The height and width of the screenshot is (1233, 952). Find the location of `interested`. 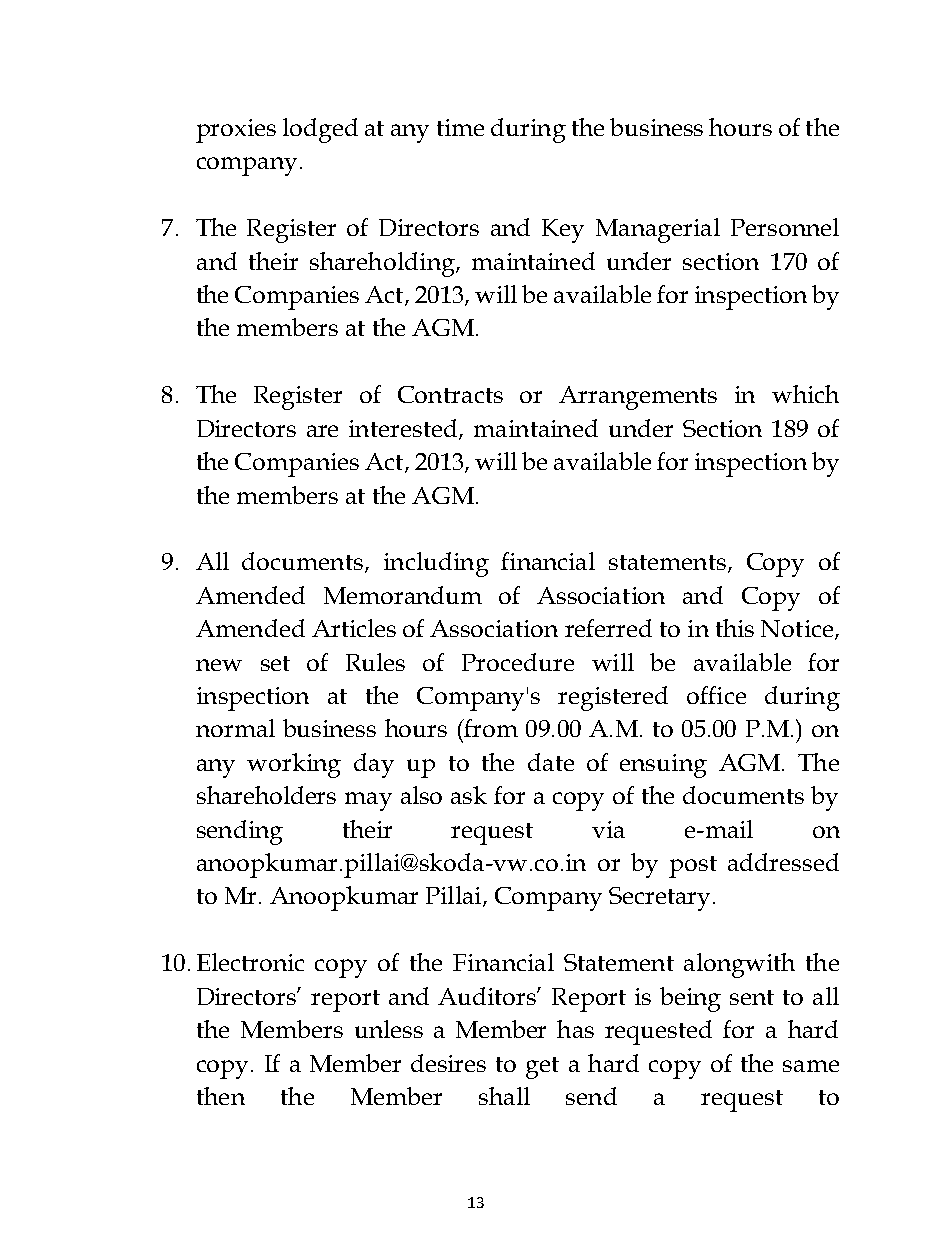

interested is located at coordinates (404, 429).
